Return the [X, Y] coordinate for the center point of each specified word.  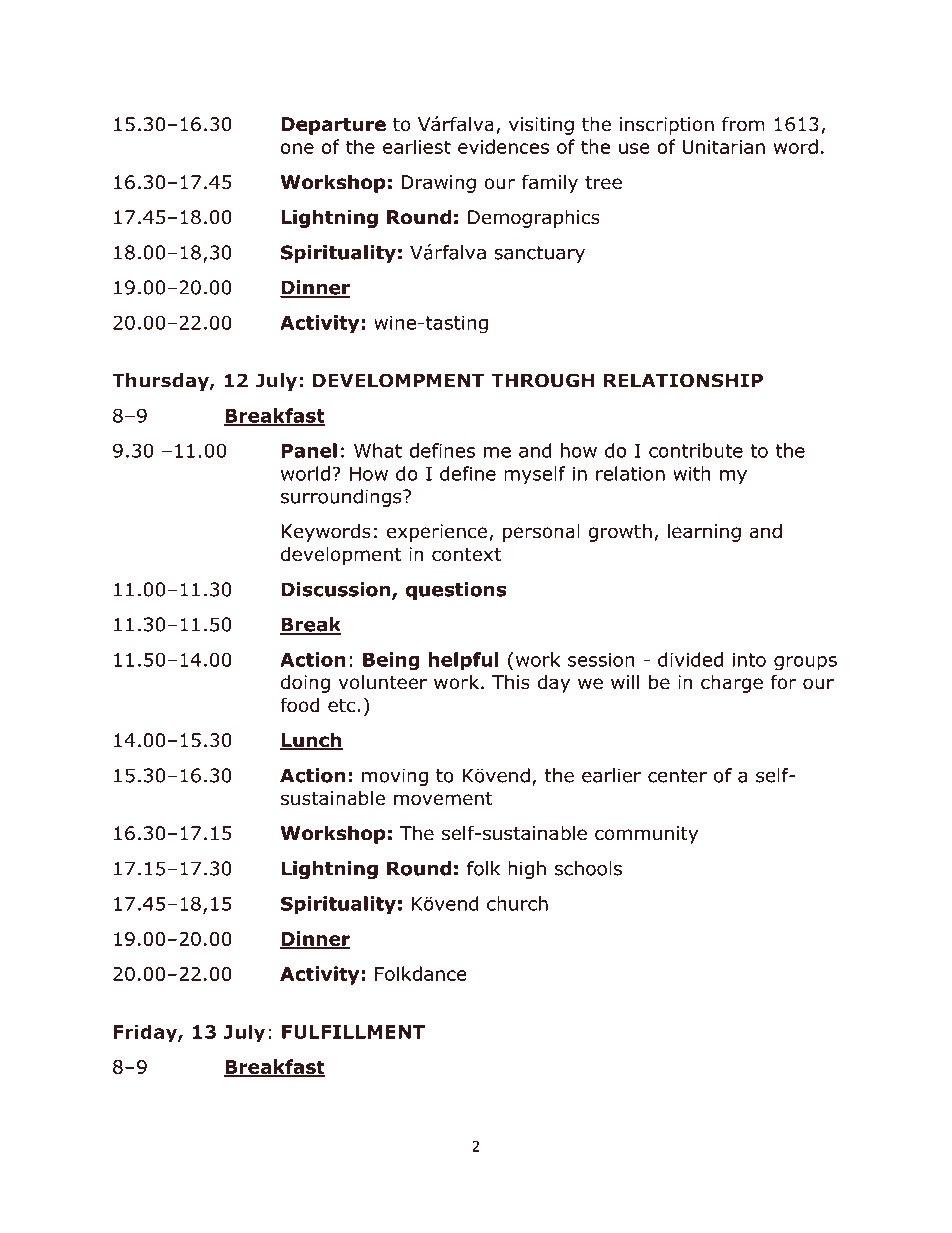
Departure [333, 126]
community [646, 835]
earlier [611, 775]
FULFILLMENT [353, 1032]
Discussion [337, 590]
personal [541, 532]
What [378, 450]
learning [704, 532]
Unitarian [724, 147]
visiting [541, 126]
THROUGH [542, 380]
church [517, 903]
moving [395, 777]
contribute [696, 450]
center [677, 776]
